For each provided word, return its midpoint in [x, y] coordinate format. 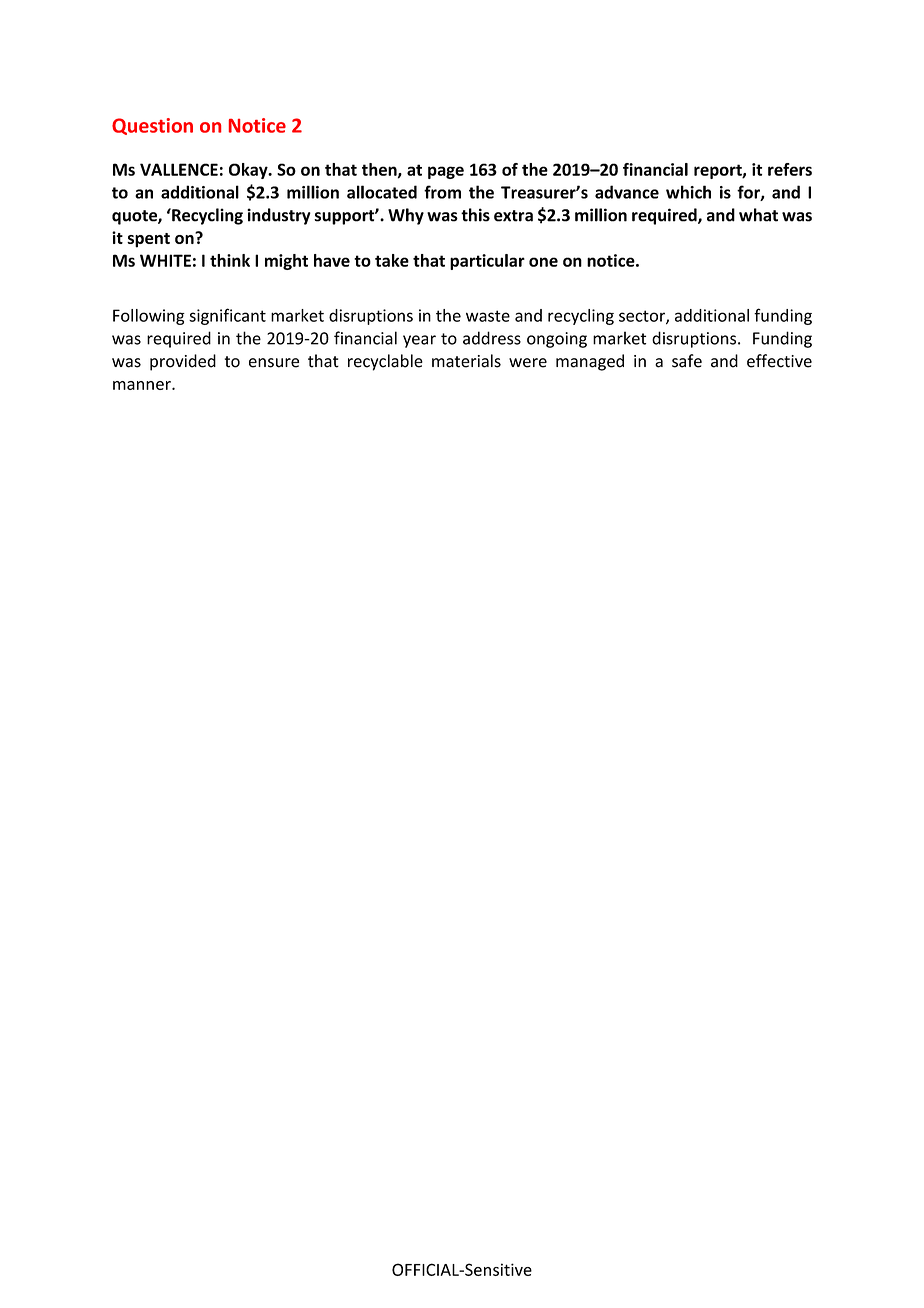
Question [152, 126]
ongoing [557, 340]
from [442, 192]
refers [790, 169]
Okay [249, 171]
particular [487, 262]
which [688, 192]
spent [148, 240]
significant [227, 316]
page [446, 172]
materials [466, 361]
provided [183, 362]
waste [488, 316]
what [758, 215]
